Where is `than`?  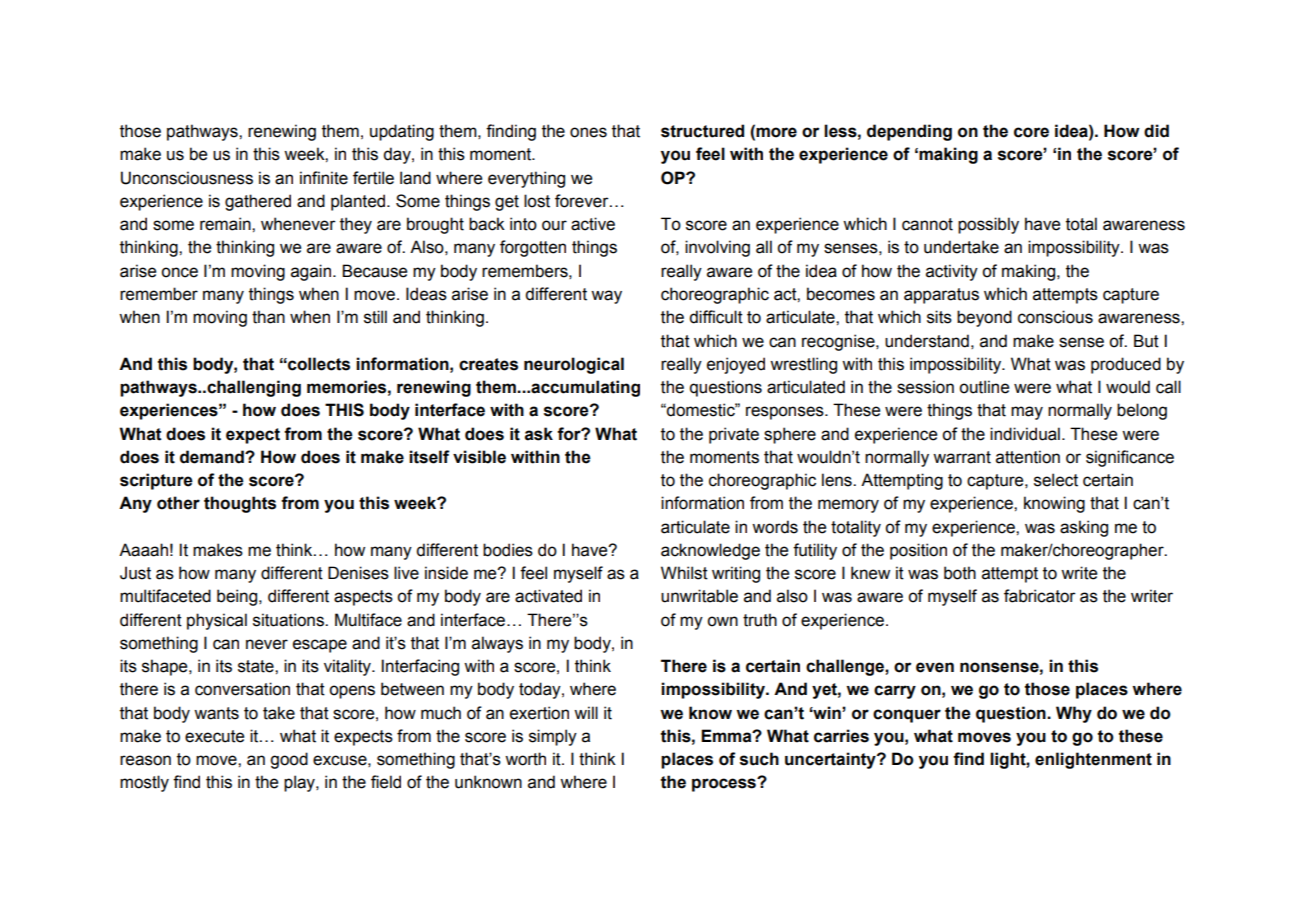
than is located at coordinates (268, 317).
